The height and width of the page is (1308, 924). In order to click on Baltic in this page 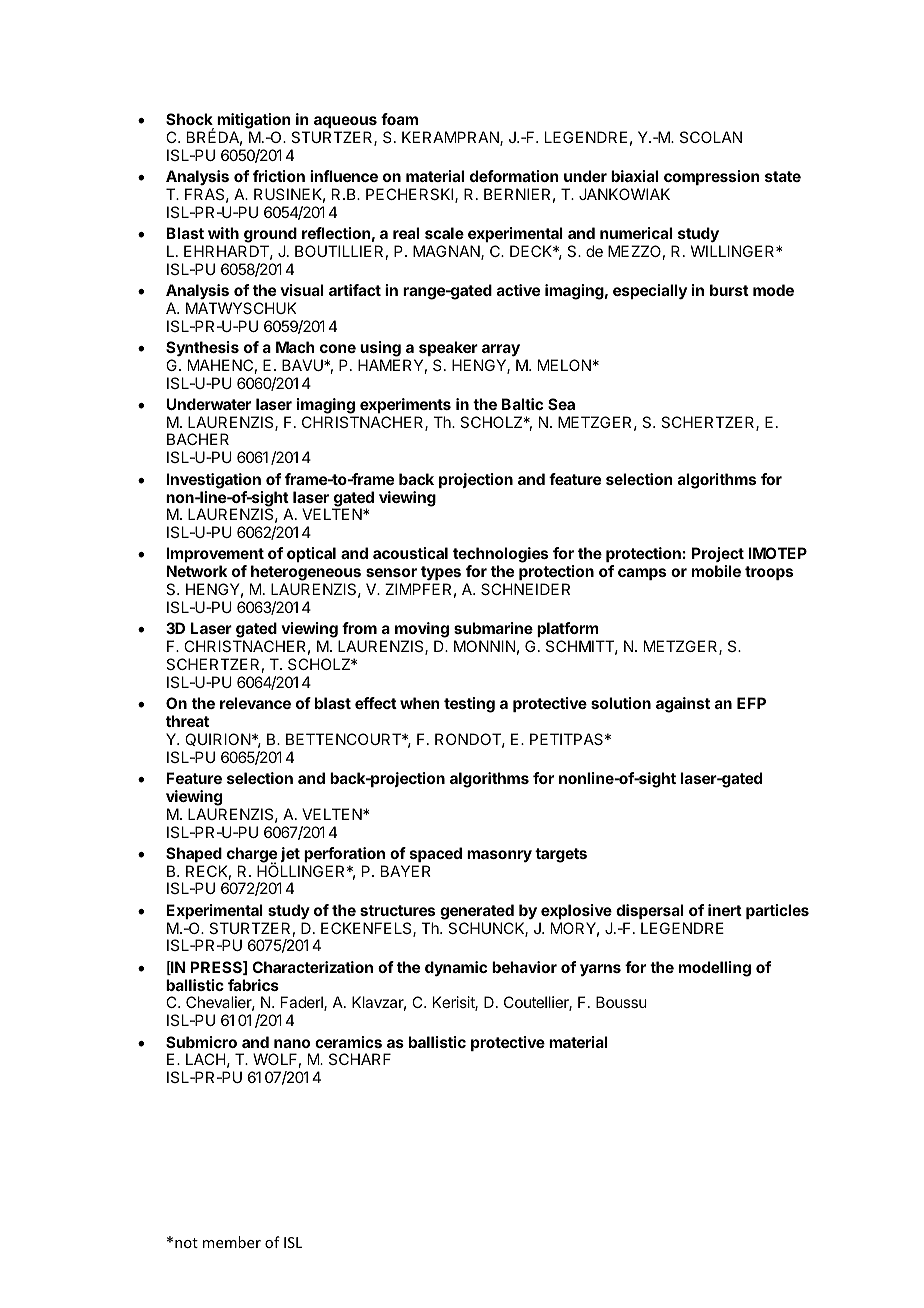, I will do `click(522, 404)`.
